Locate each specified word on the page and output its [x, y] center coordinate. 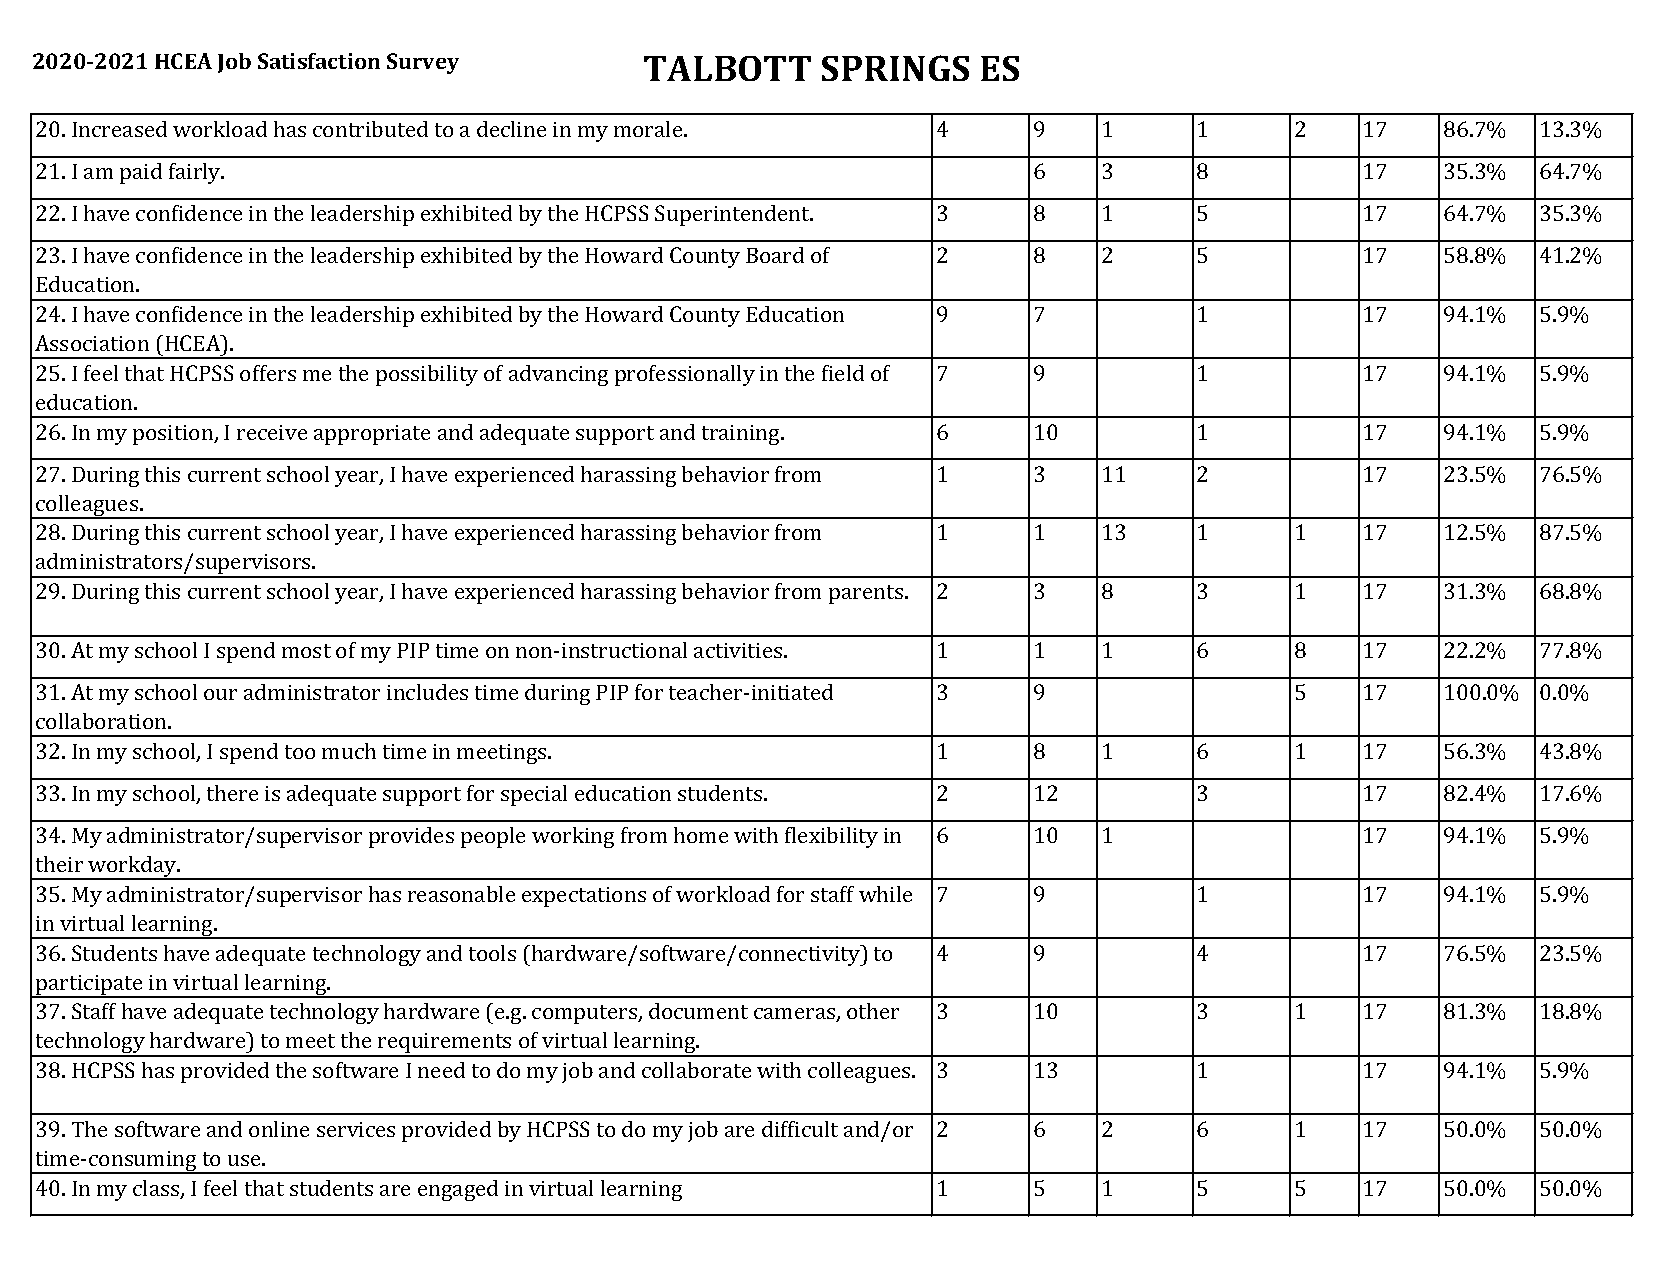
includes [427, 692]
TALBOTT [727, 68]
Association [92, 343]
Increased [119, 129]
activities [739, 650]
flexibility [831, 837]
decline [511, 129]
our [220, 694]
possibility [427, 375]
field [843, 373]
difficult [800, 1129]
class [157, 1189]
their [59, 864]
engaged [458, 1190]
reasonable [461, 894]
